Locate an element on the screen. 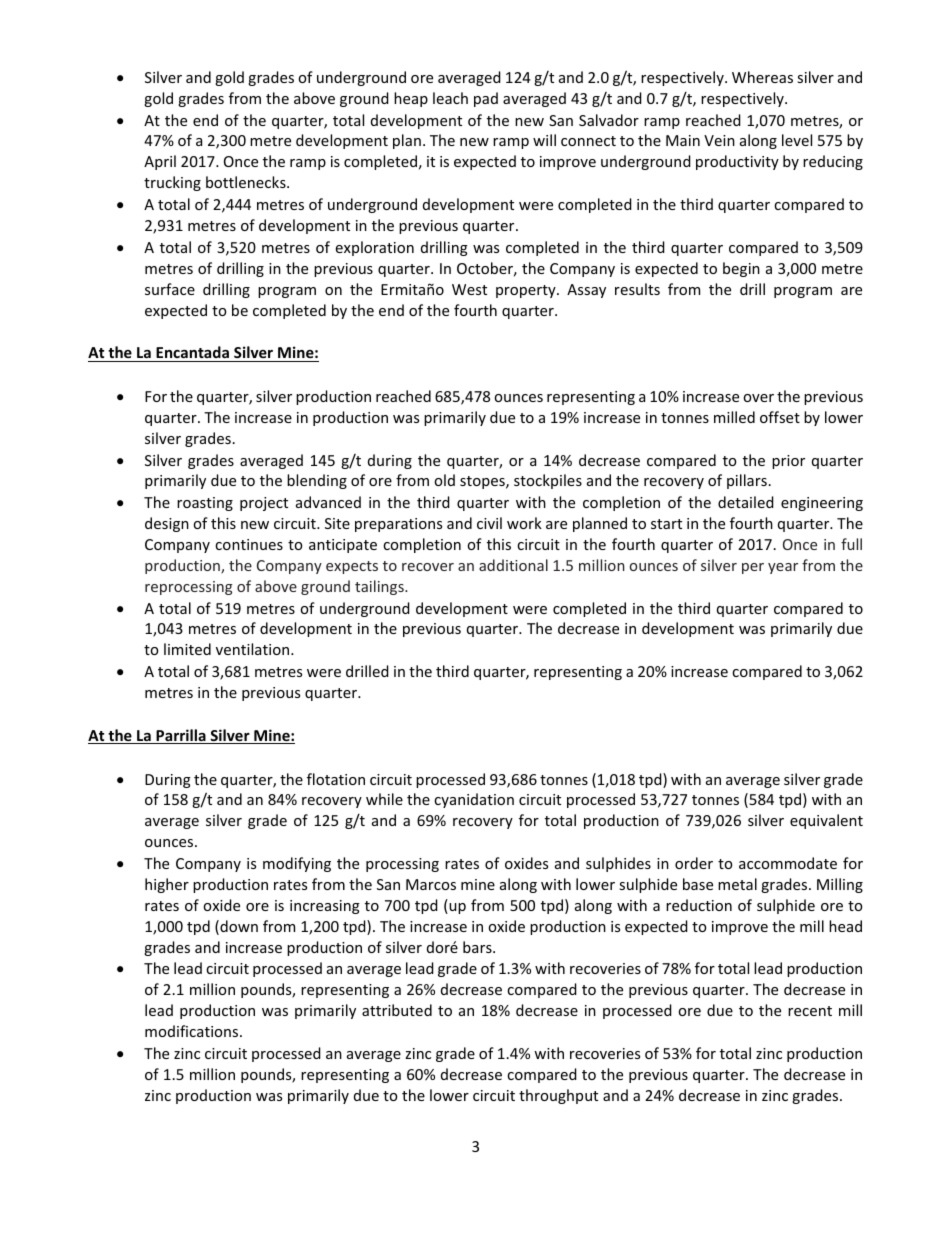 The height and width of the screenshot is (1233, 952). year is located at coordinates (783, 568).
